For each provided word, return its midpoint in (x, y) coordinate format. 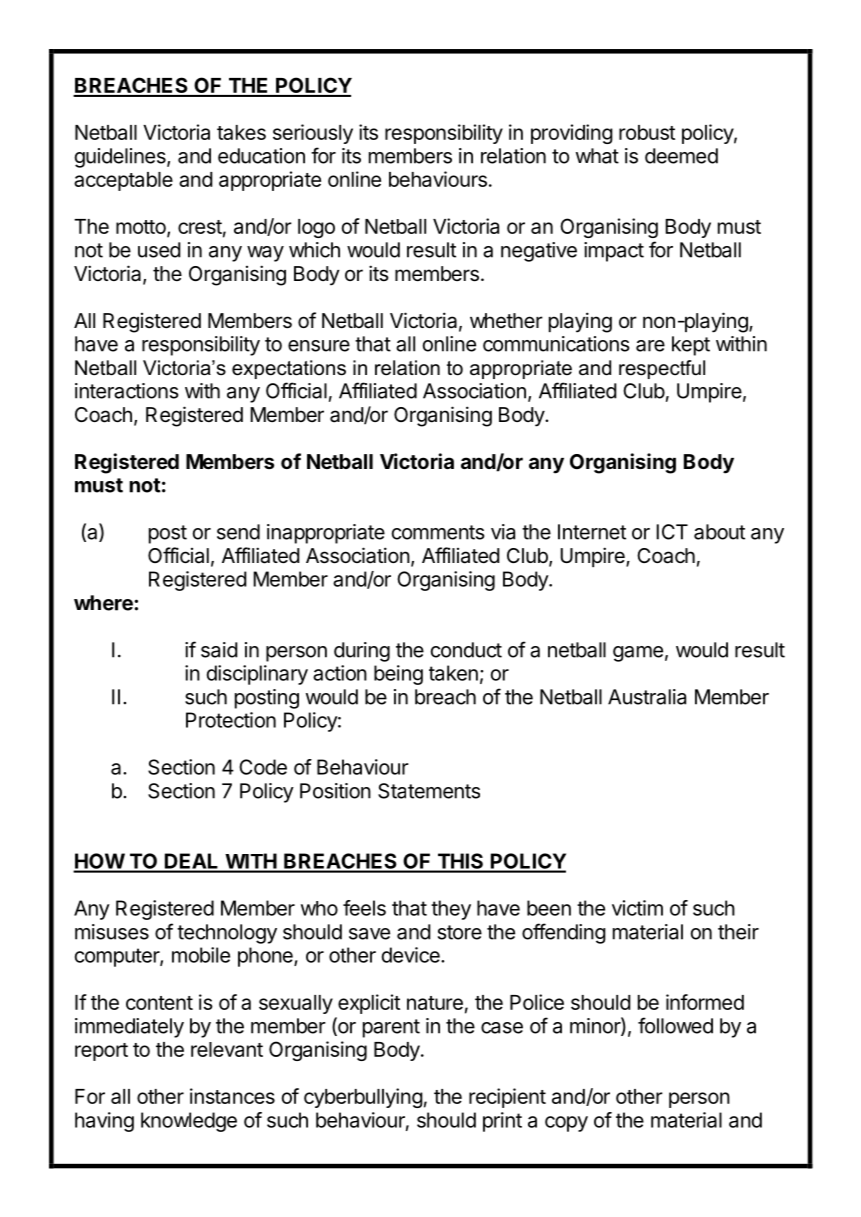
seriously (313, 134)
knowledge (189, 1122)
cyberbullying (363, 1098)
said (219, 650)
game (638, 654)
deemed (681, 156)
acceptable (123, 181)
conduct (466, 650)
